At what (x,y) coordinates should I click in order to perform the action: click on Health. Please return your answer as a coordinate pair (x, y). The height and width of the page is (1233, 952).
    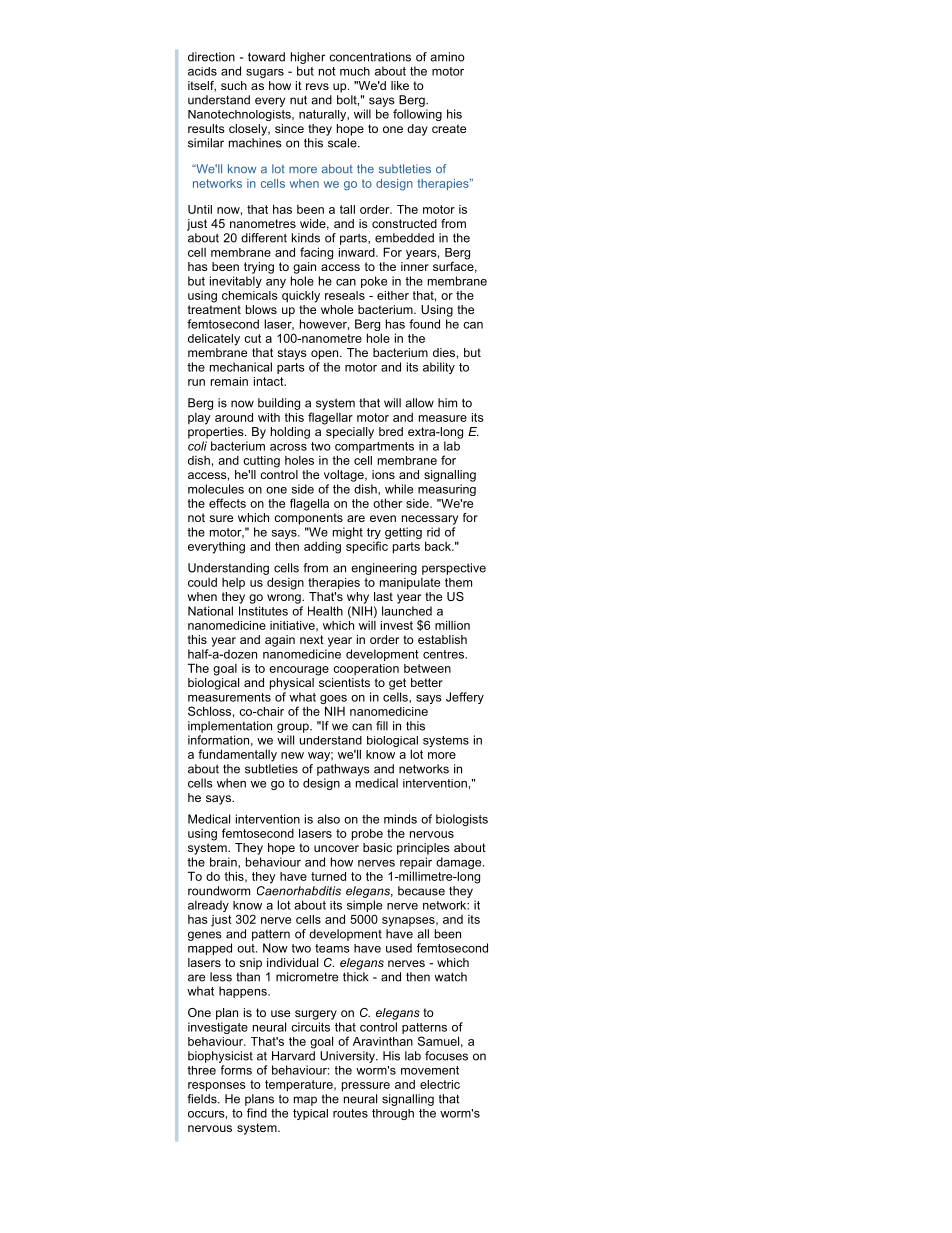
    Looking at the image, I should click on (325, 611).
